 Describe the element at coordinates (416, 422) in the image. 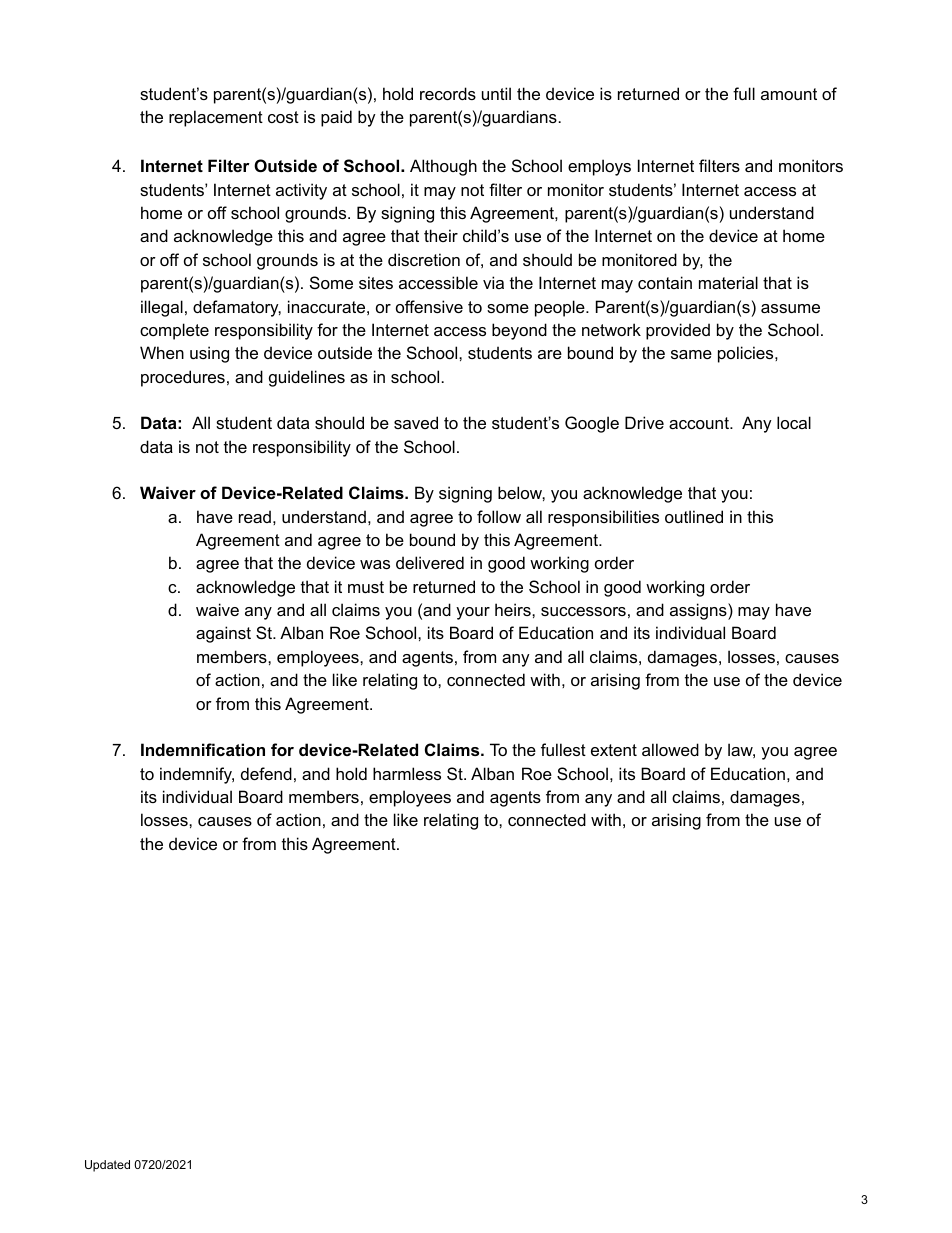

I see `saved` at that location.
